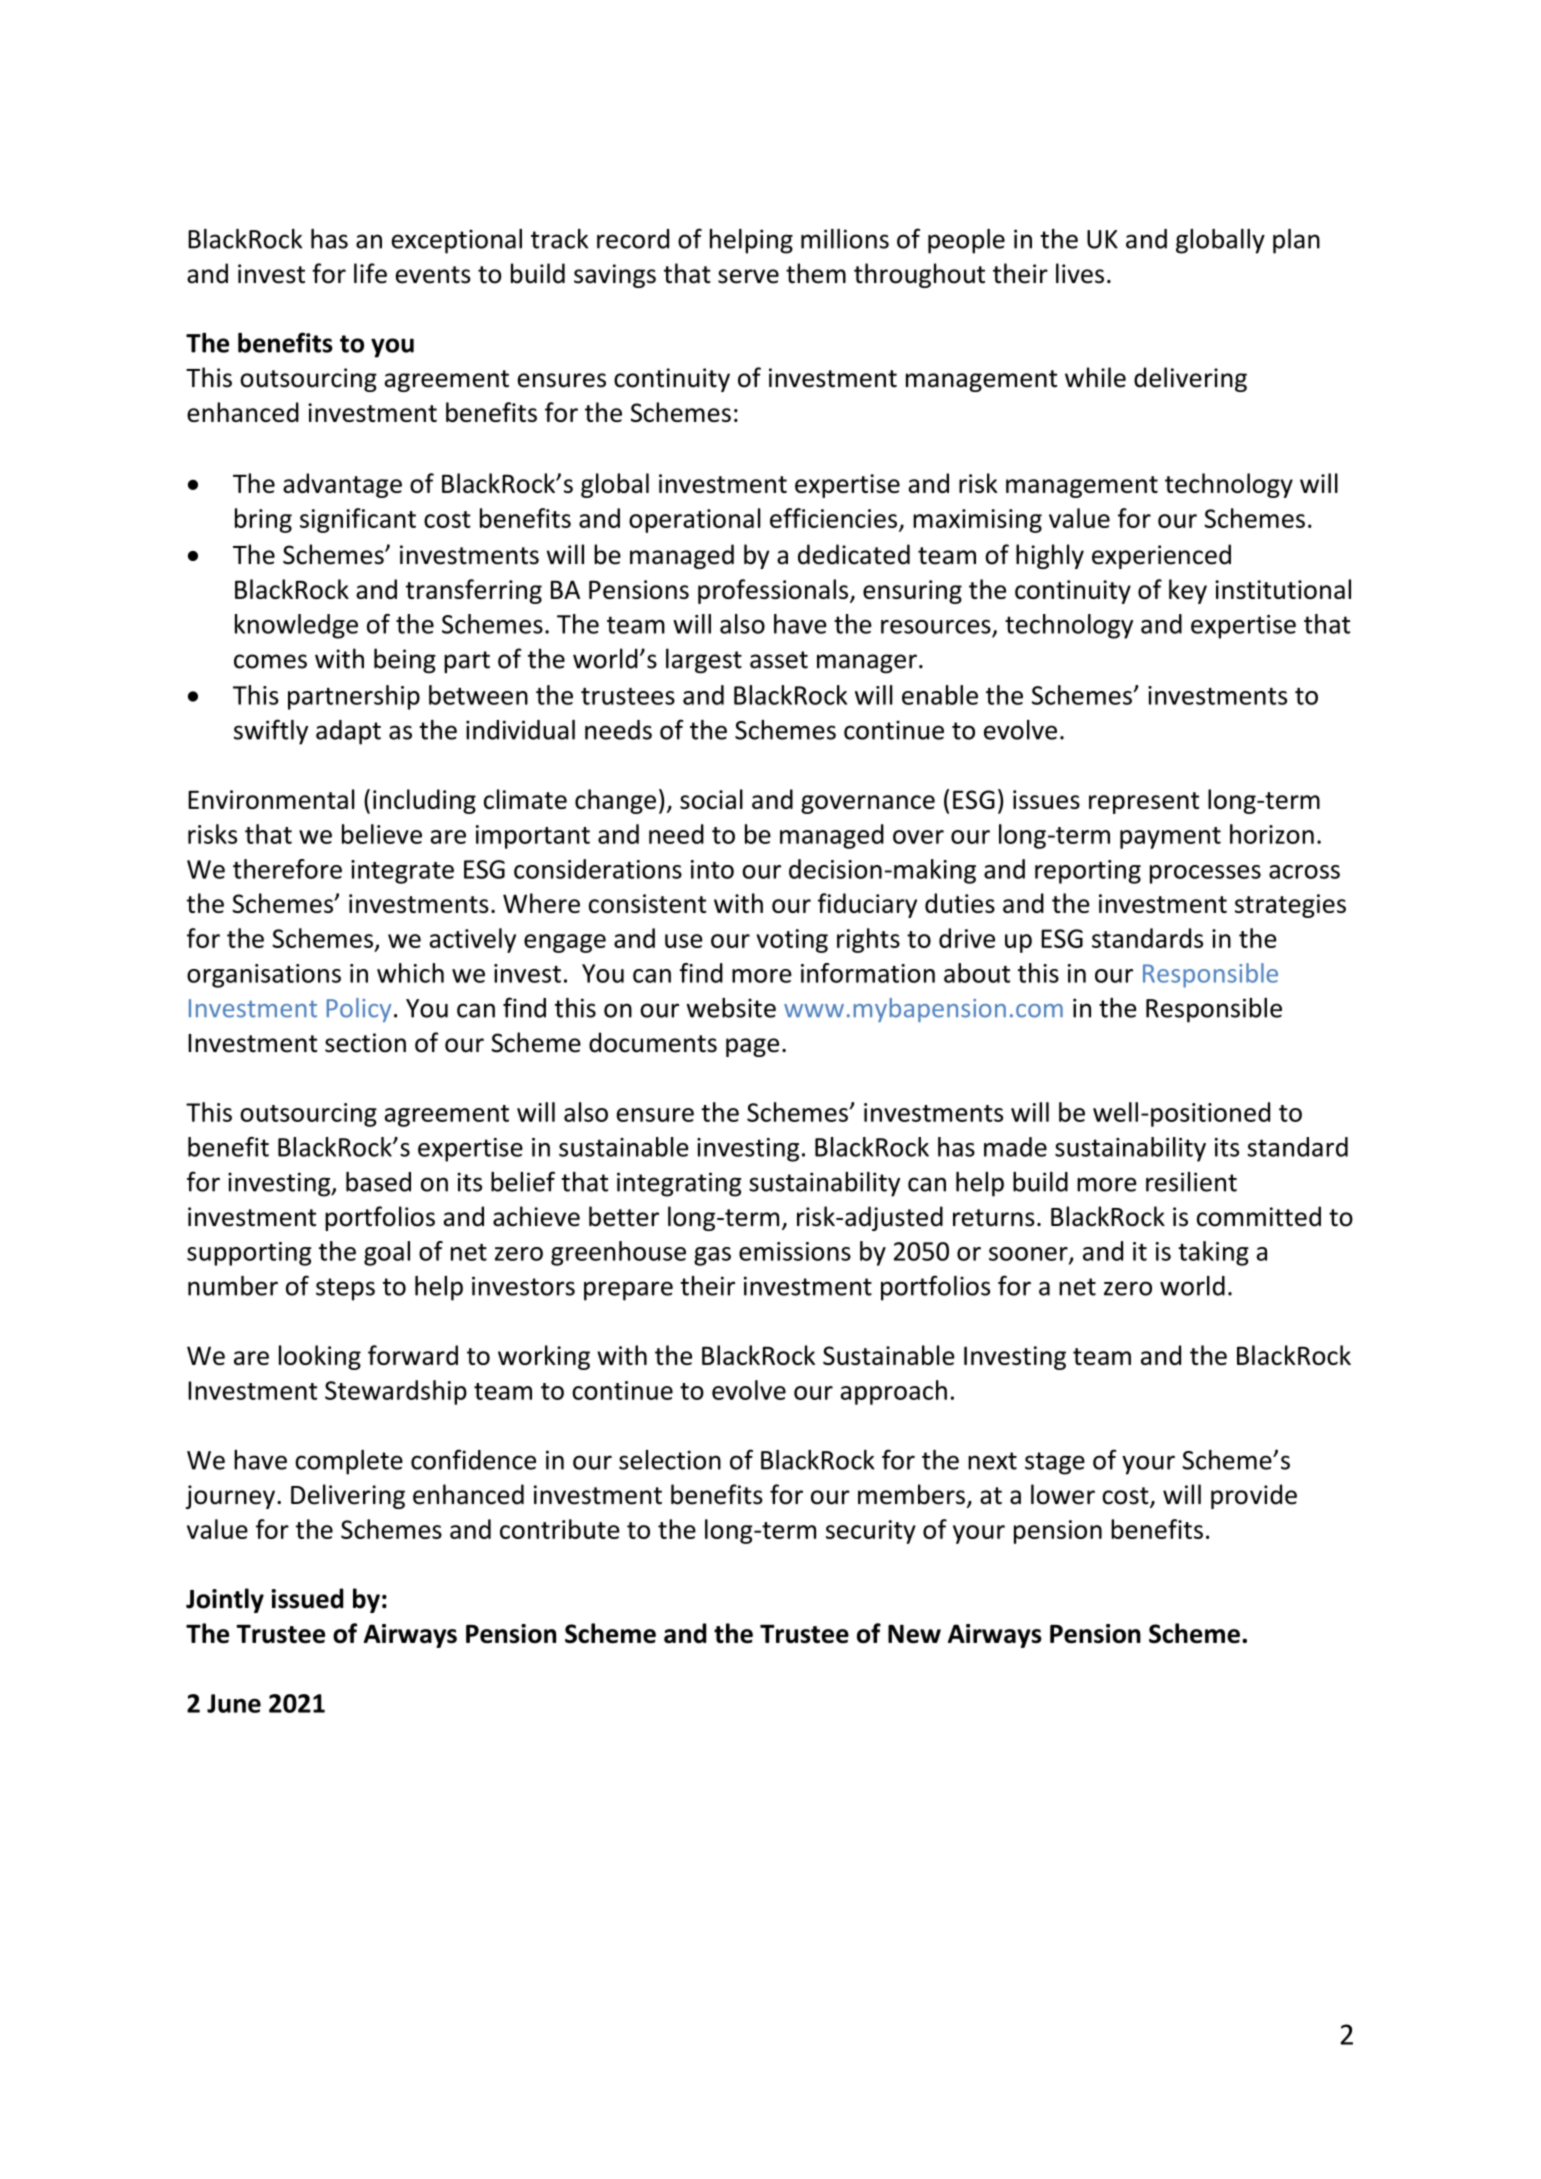 The image size is (1541, 2179). I want to click on serve, so click(748, 276).
